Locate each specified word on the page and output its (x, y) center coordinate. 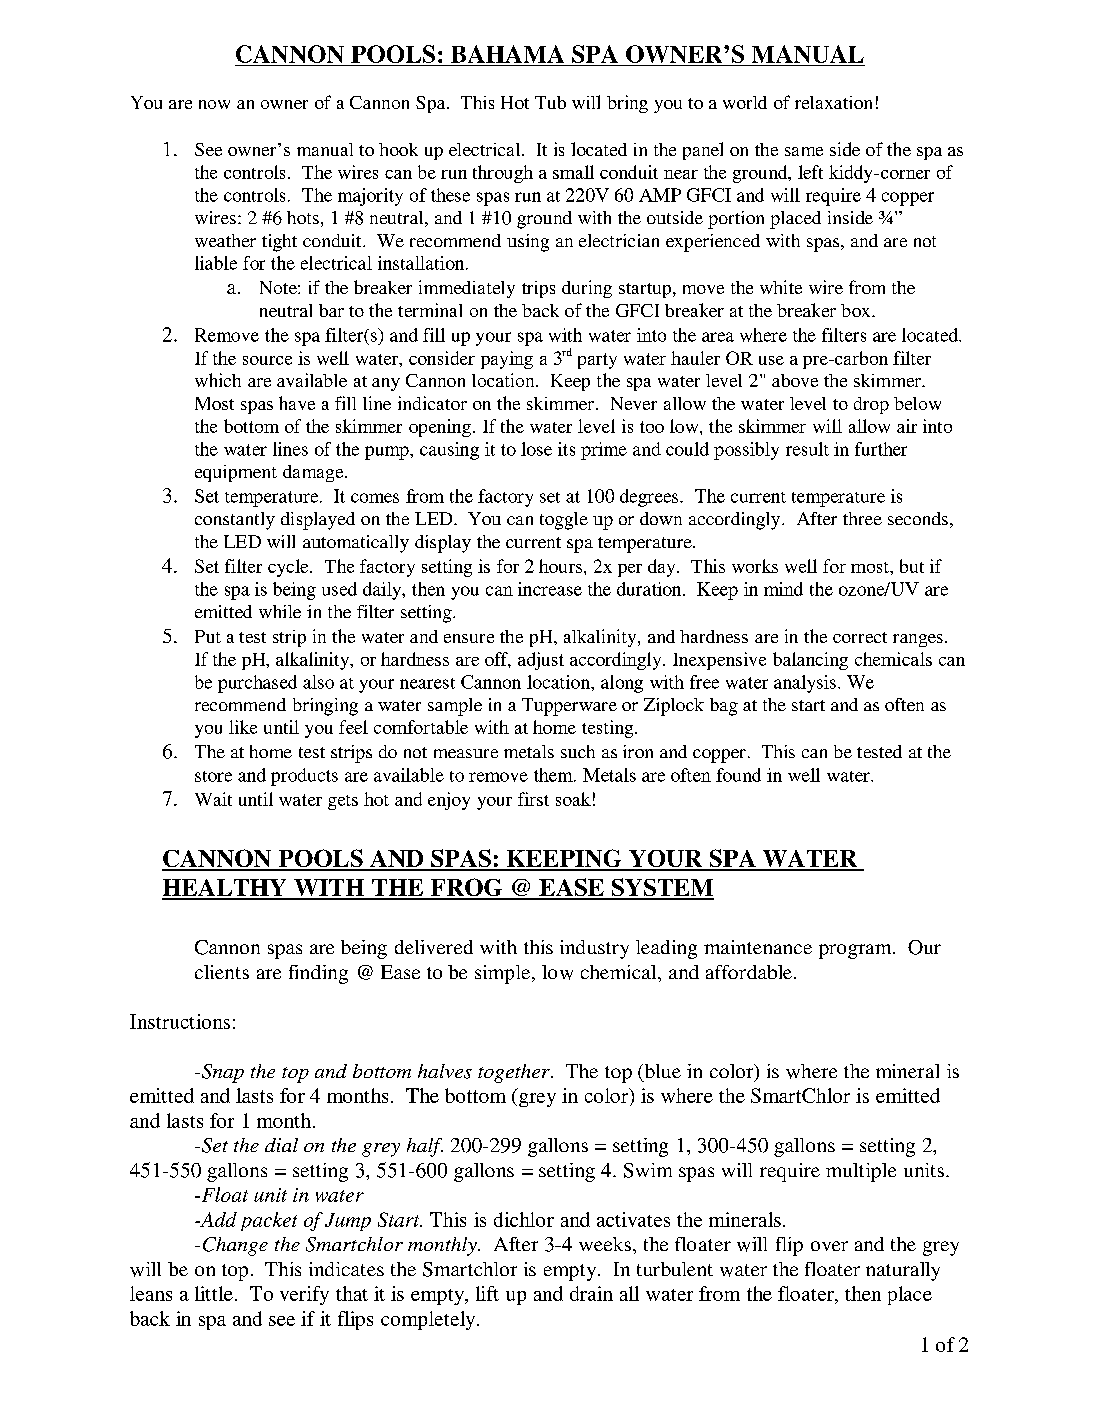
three (862, 518)
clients (222, 972)
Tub (550, 102)
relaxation (833, 102)
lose (536, 449)
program (856, 951)
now (214, 104)
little (214, 1293)
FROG (467, 888)
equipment (236, 473)
